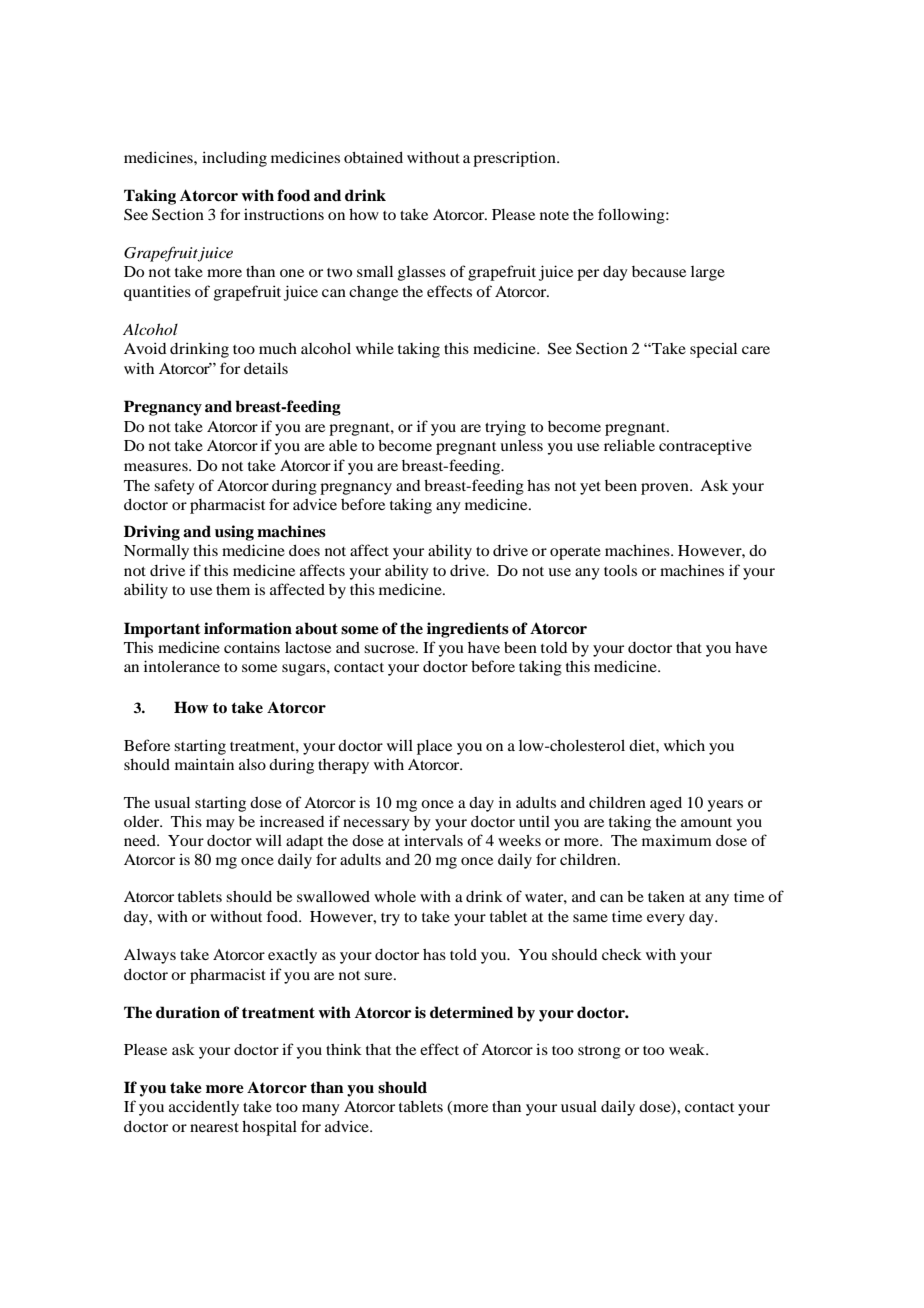  What do you see at coordinates (515, 159) in the document?
I see `prescription` at bounding box center [515, 159].
